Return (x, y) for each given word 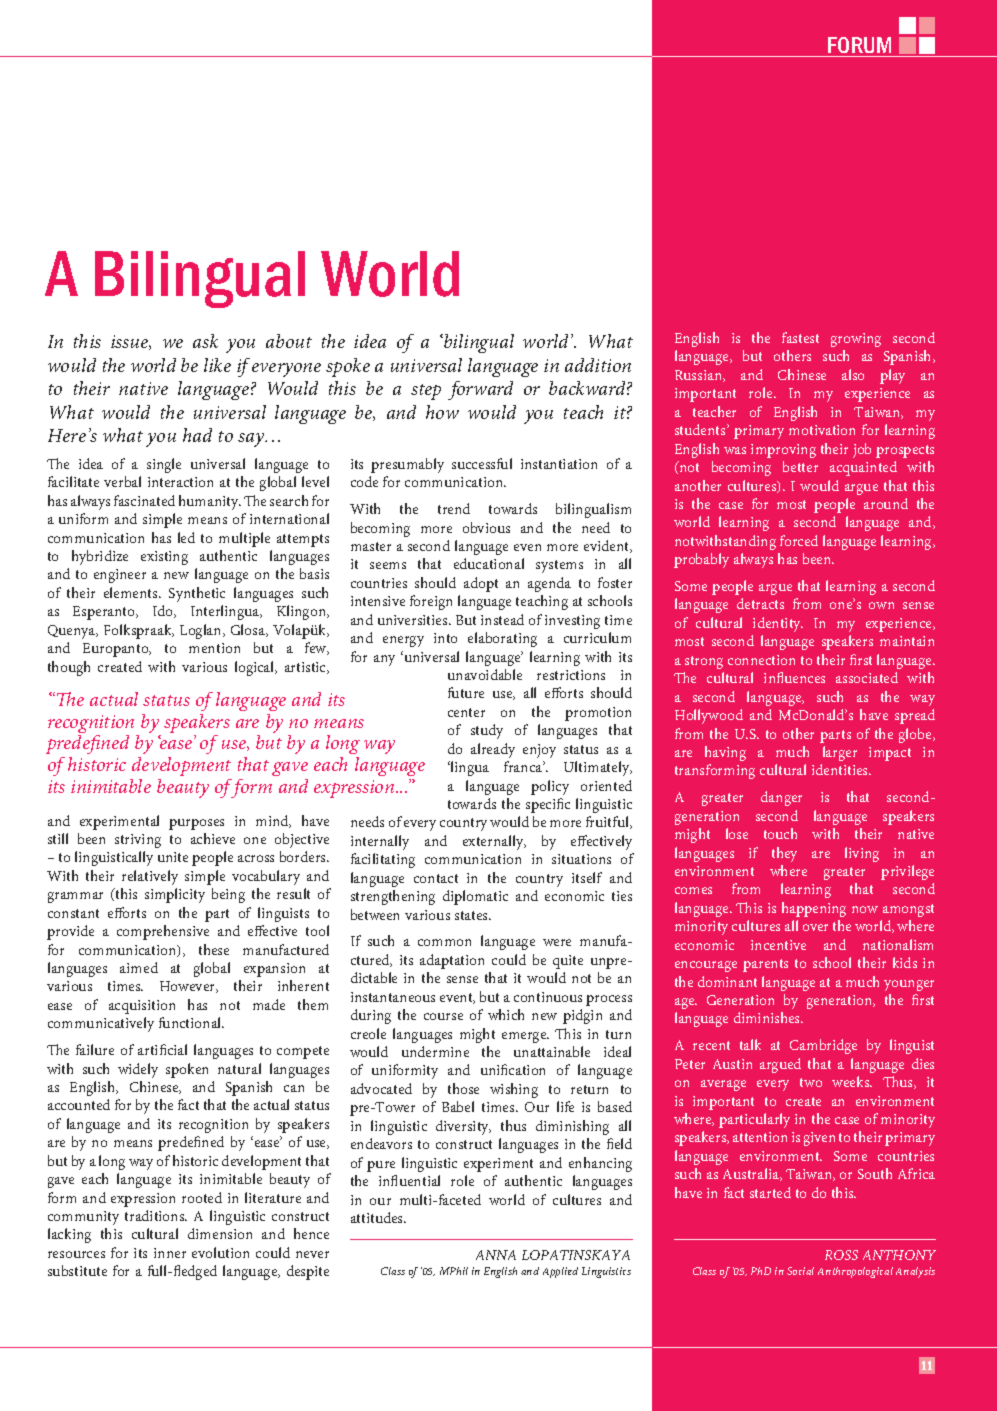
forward (480, 390)
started (770, 1192)
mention (214, 648)
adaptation (452, 961)
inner (170, 1253)
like (217, 365)
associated (867, 677)
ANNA (496, 1255)
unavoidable (485, 674)
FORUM (859, 45)
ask (205, 341)
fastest (800, 337)
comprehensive (163, 932)
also (853, 374)
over (815, 927)
